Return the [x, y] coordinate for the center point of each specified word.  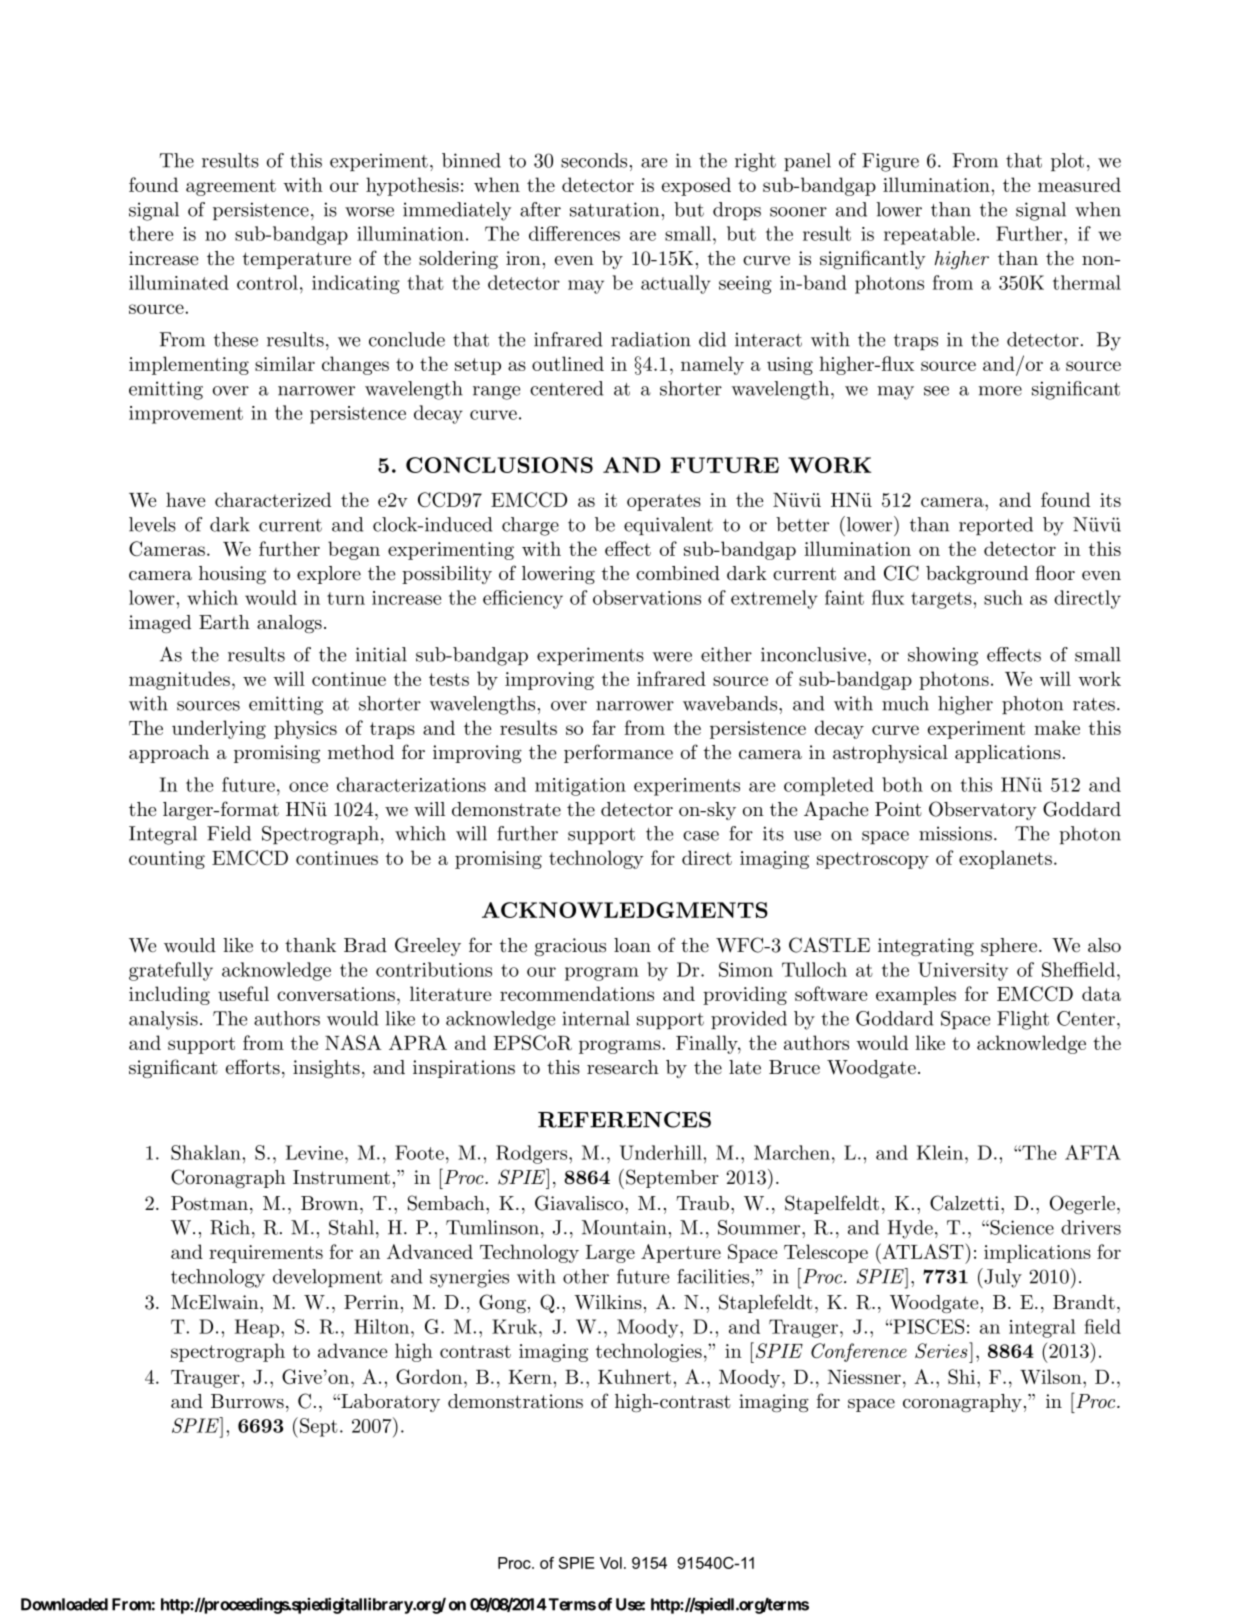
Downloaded [64, 1604]
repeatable [929, 235]
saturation [614, 209]
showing [943, 656]
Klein [940, 1152]
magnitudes [179, 680]
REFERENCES [624, 1119]
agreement [231, 187]
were [672, 657]
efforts [253, 1067]
